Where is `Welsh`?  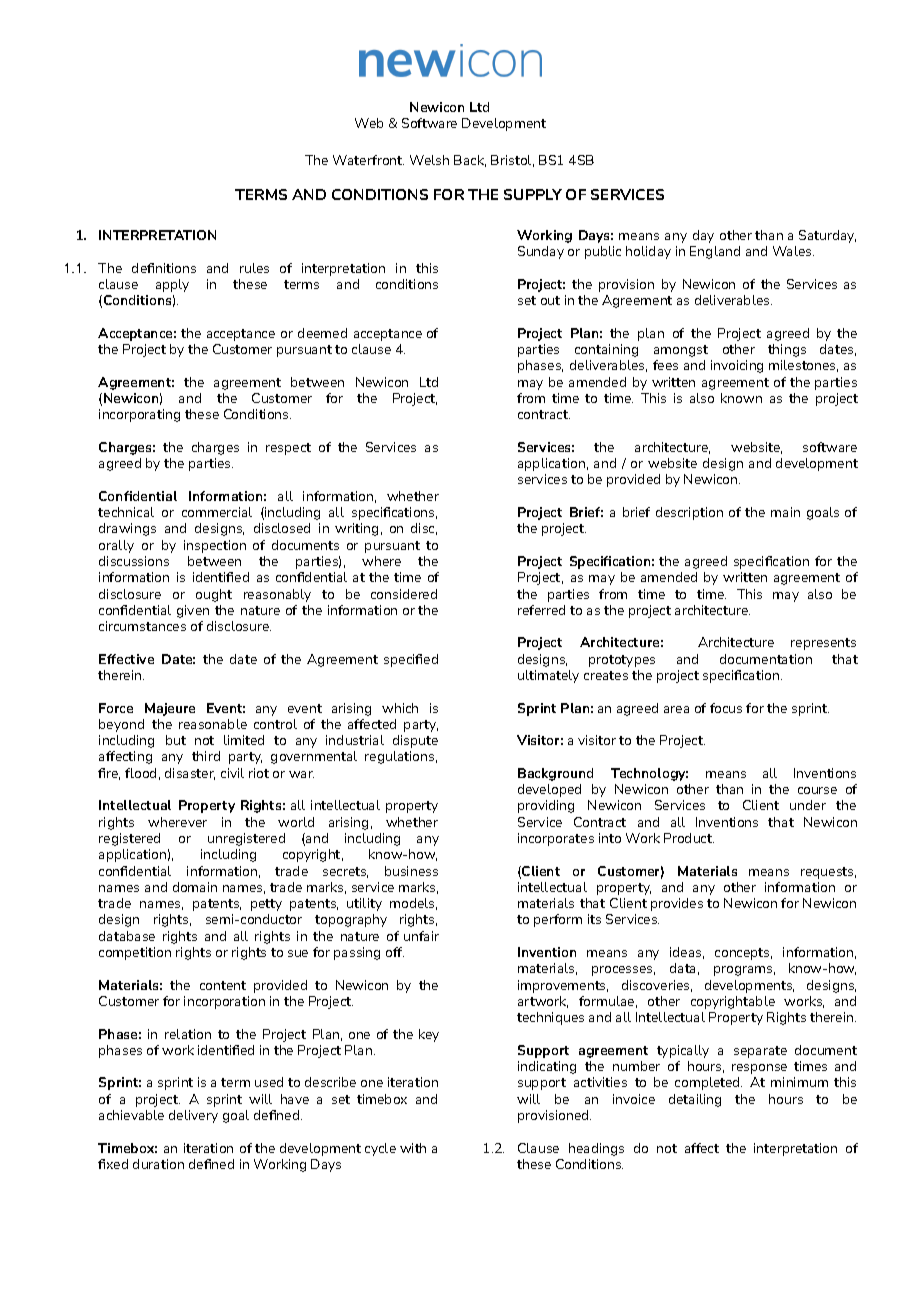
Welsh is located at coordinates (429, 160).
